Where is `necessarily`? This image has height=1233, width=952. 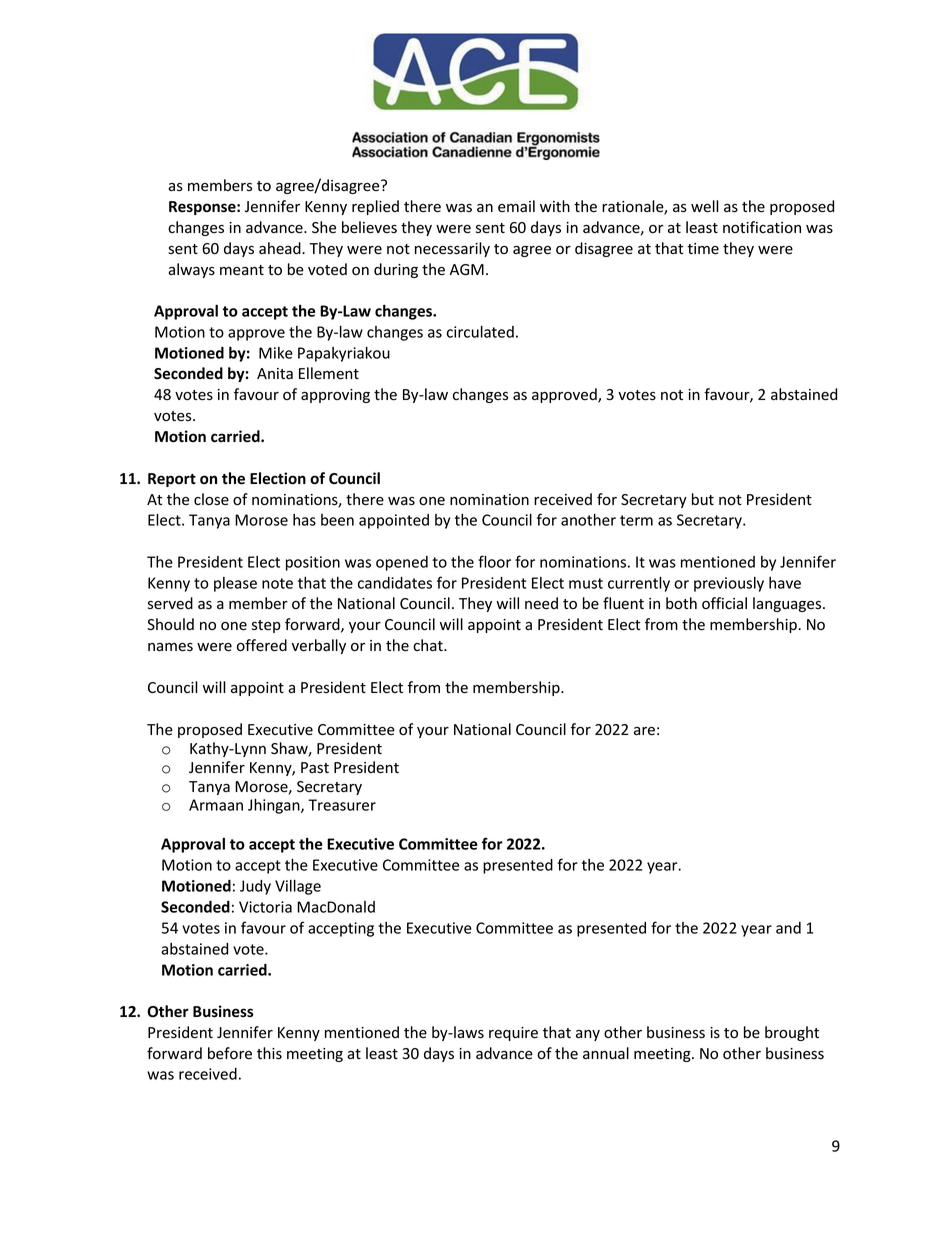
necessarily is located at coordinates (452, 249).
